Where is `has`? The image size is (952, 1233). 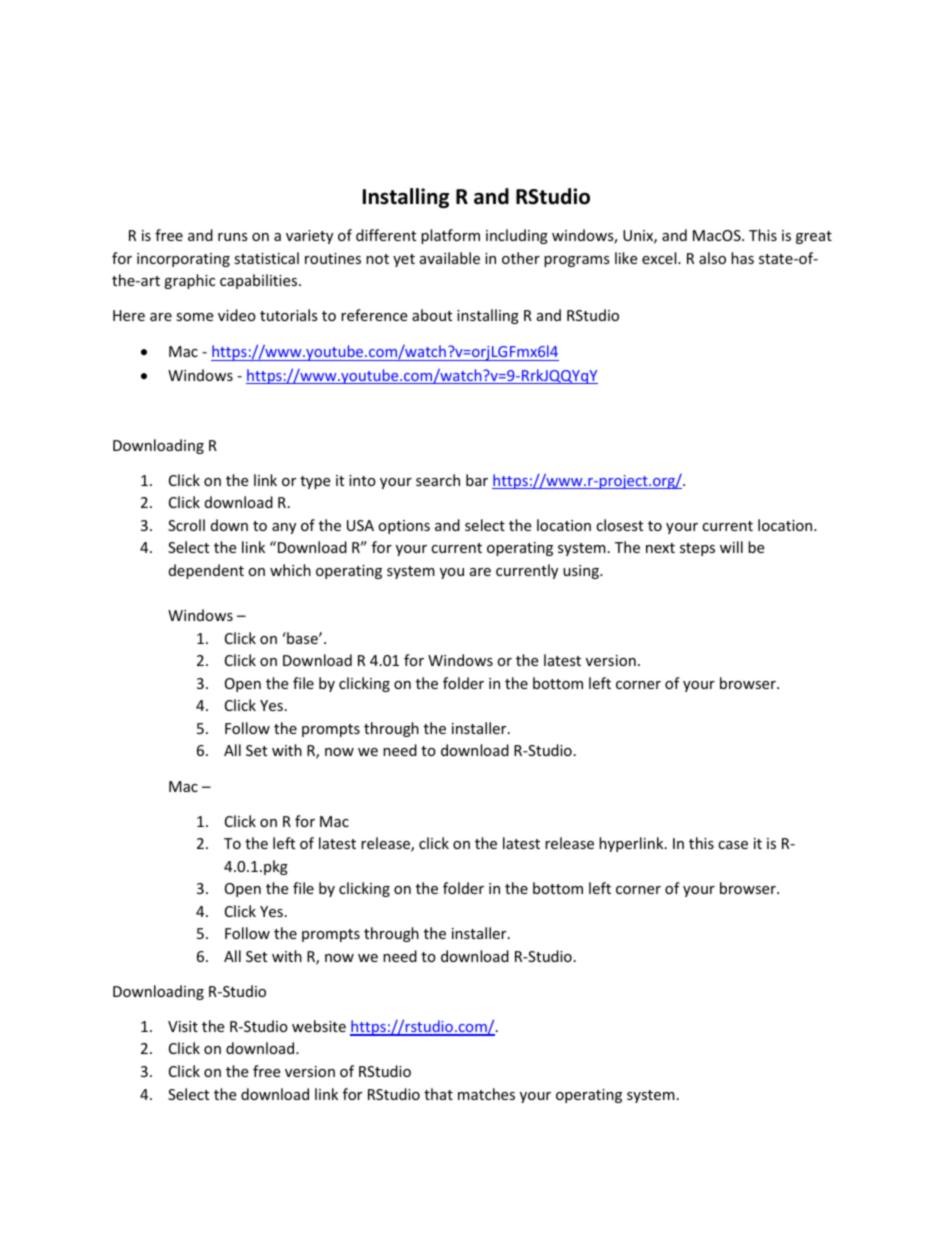 has is located at coordinates (742, 258).
